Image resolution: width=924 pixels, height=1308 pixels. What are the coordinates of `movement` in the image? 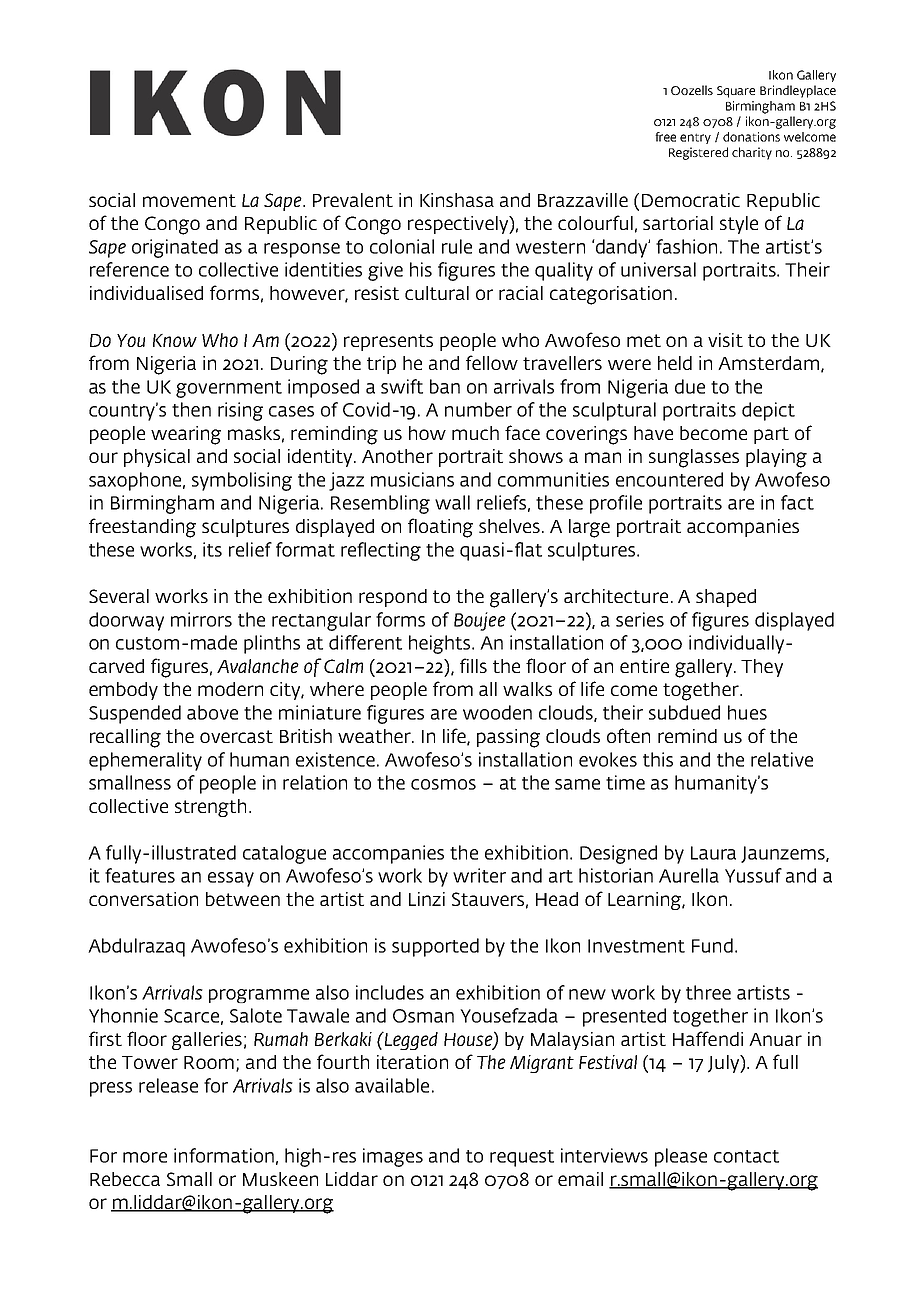 It's located at (189, 200).
